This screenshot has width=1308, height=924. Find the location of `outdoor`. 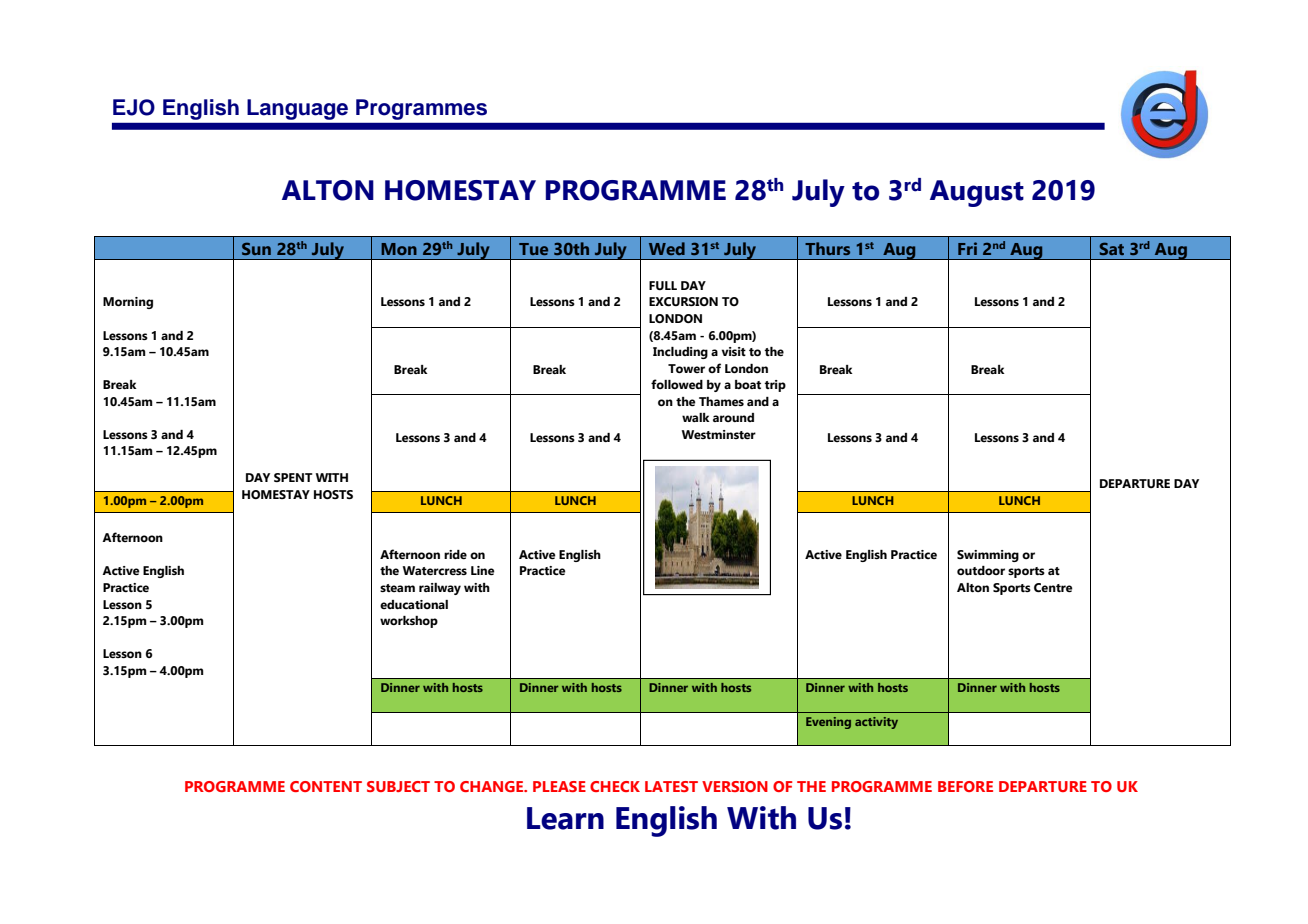

outdoor is located at coordinates (981, 570).
